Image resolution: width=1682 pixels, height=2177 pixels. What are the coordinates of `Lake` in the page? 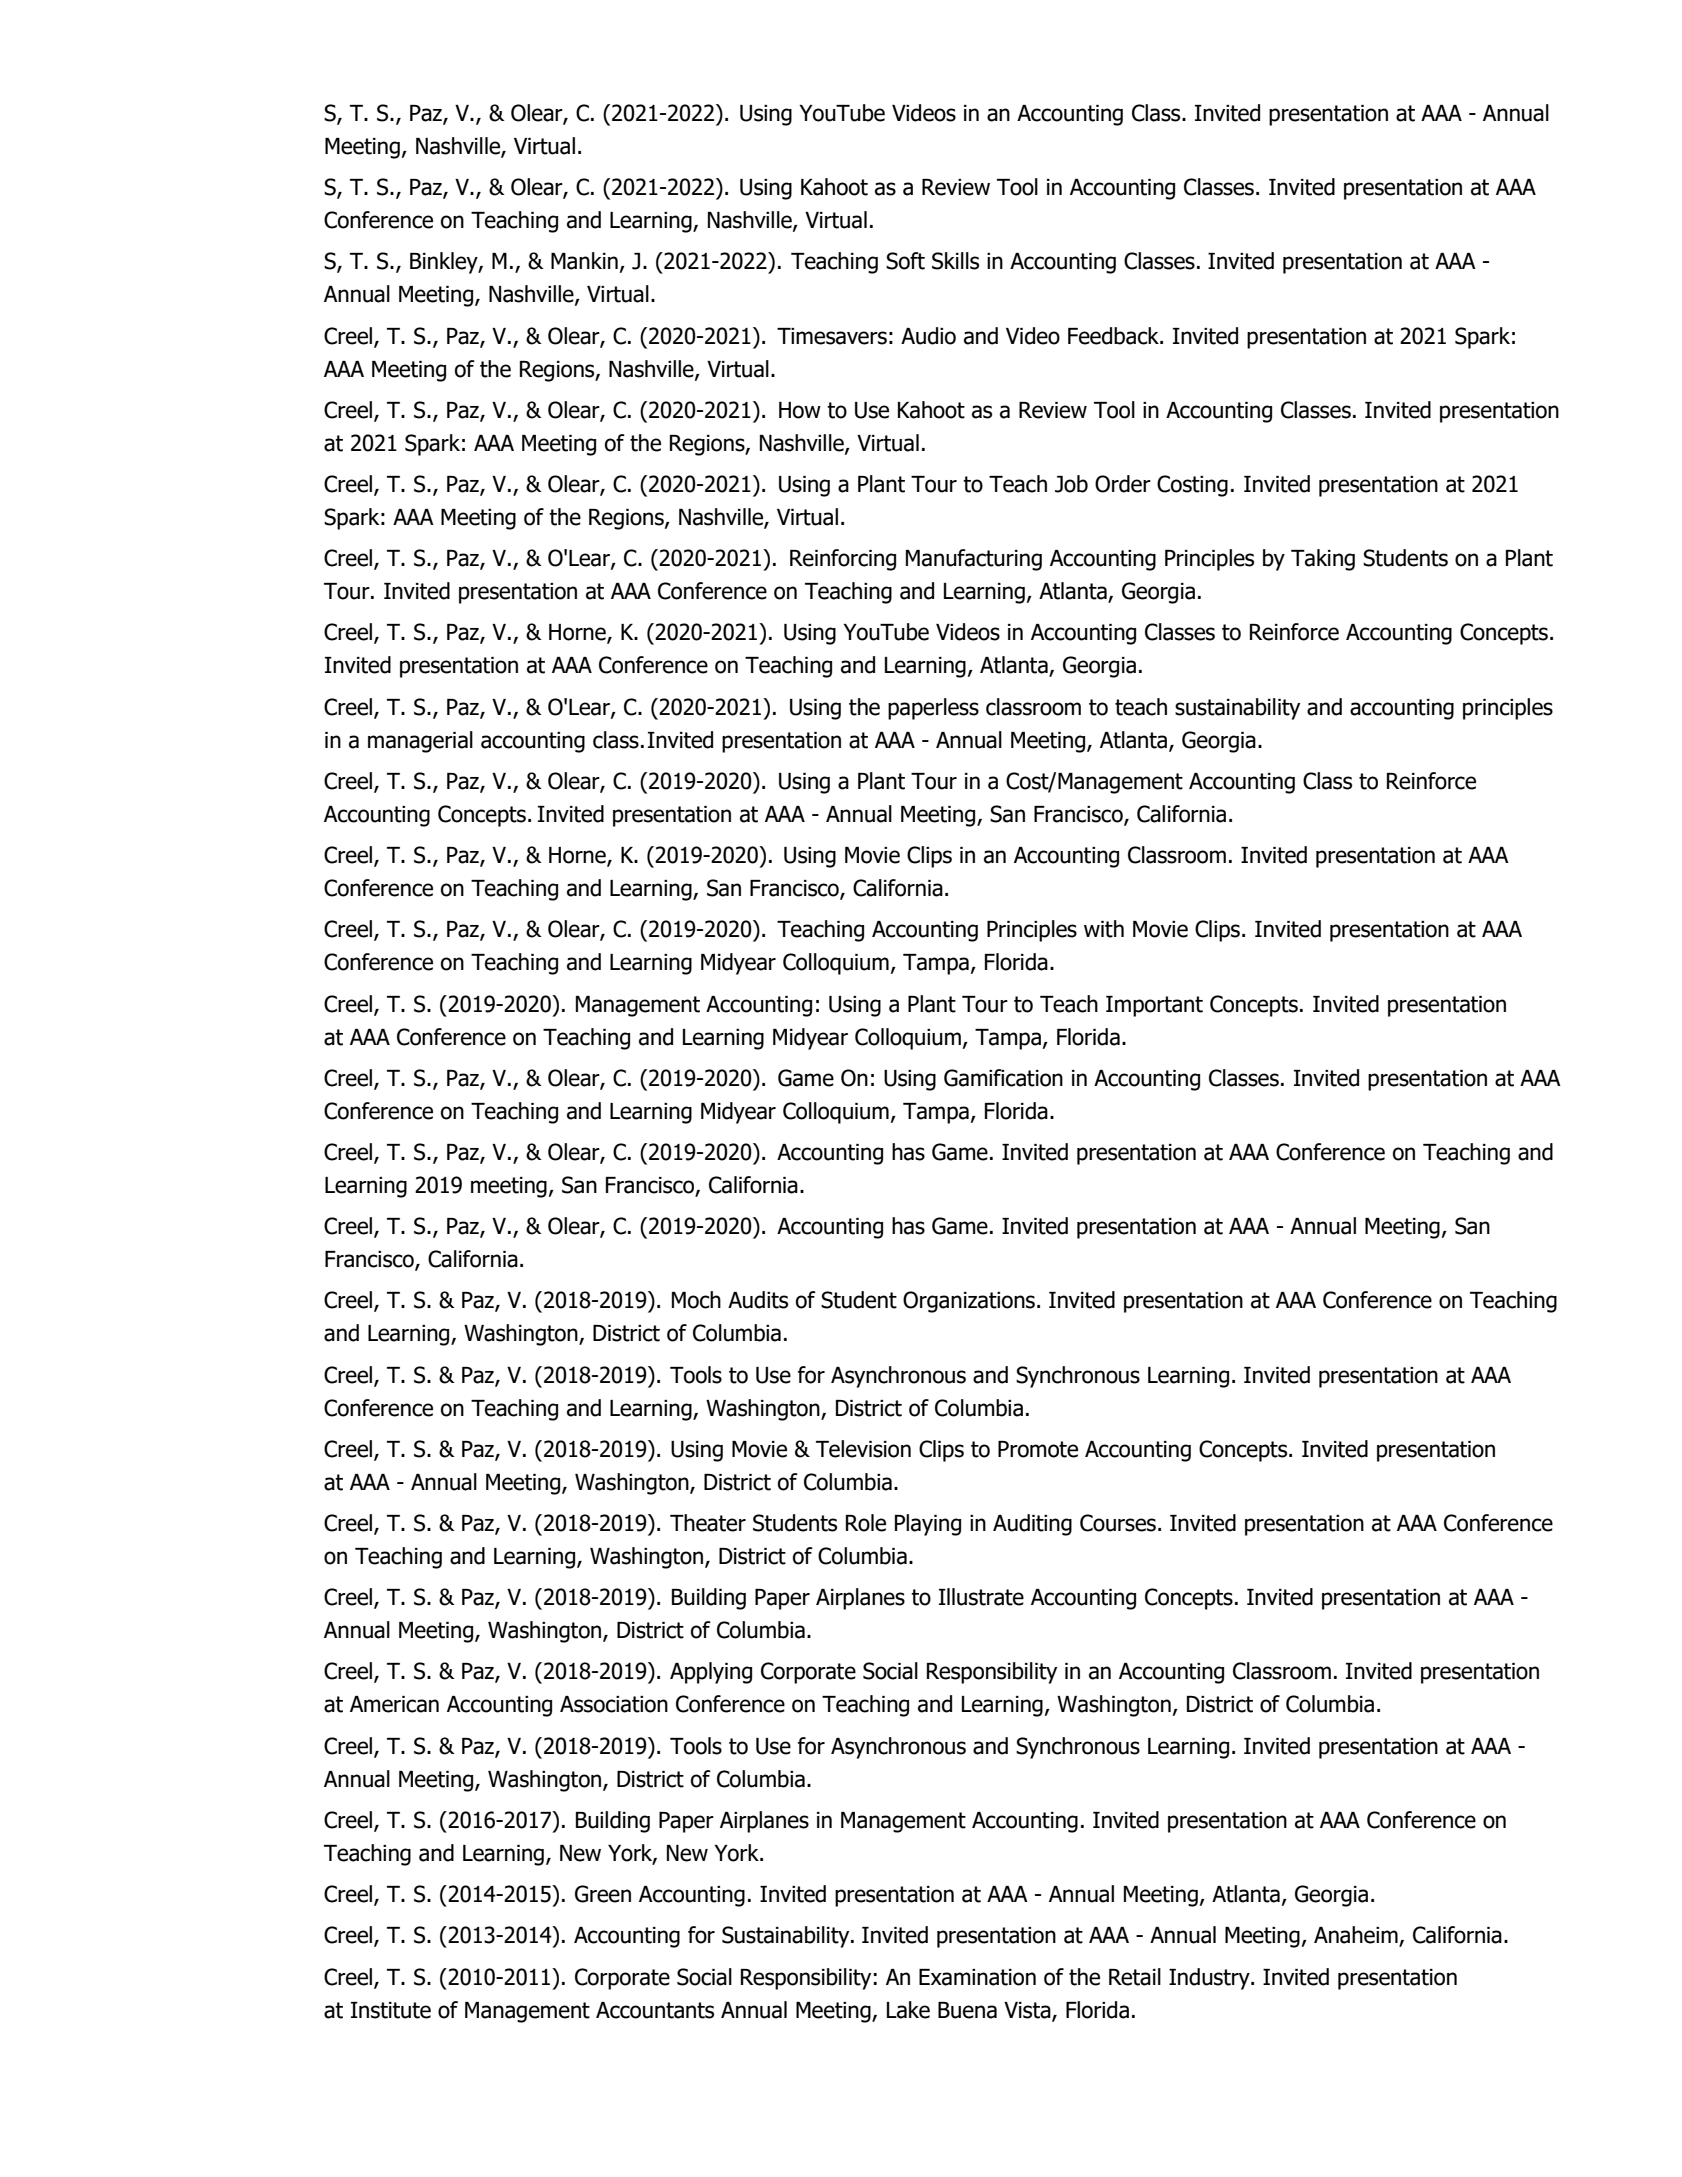 It's located at (908, 2010).
